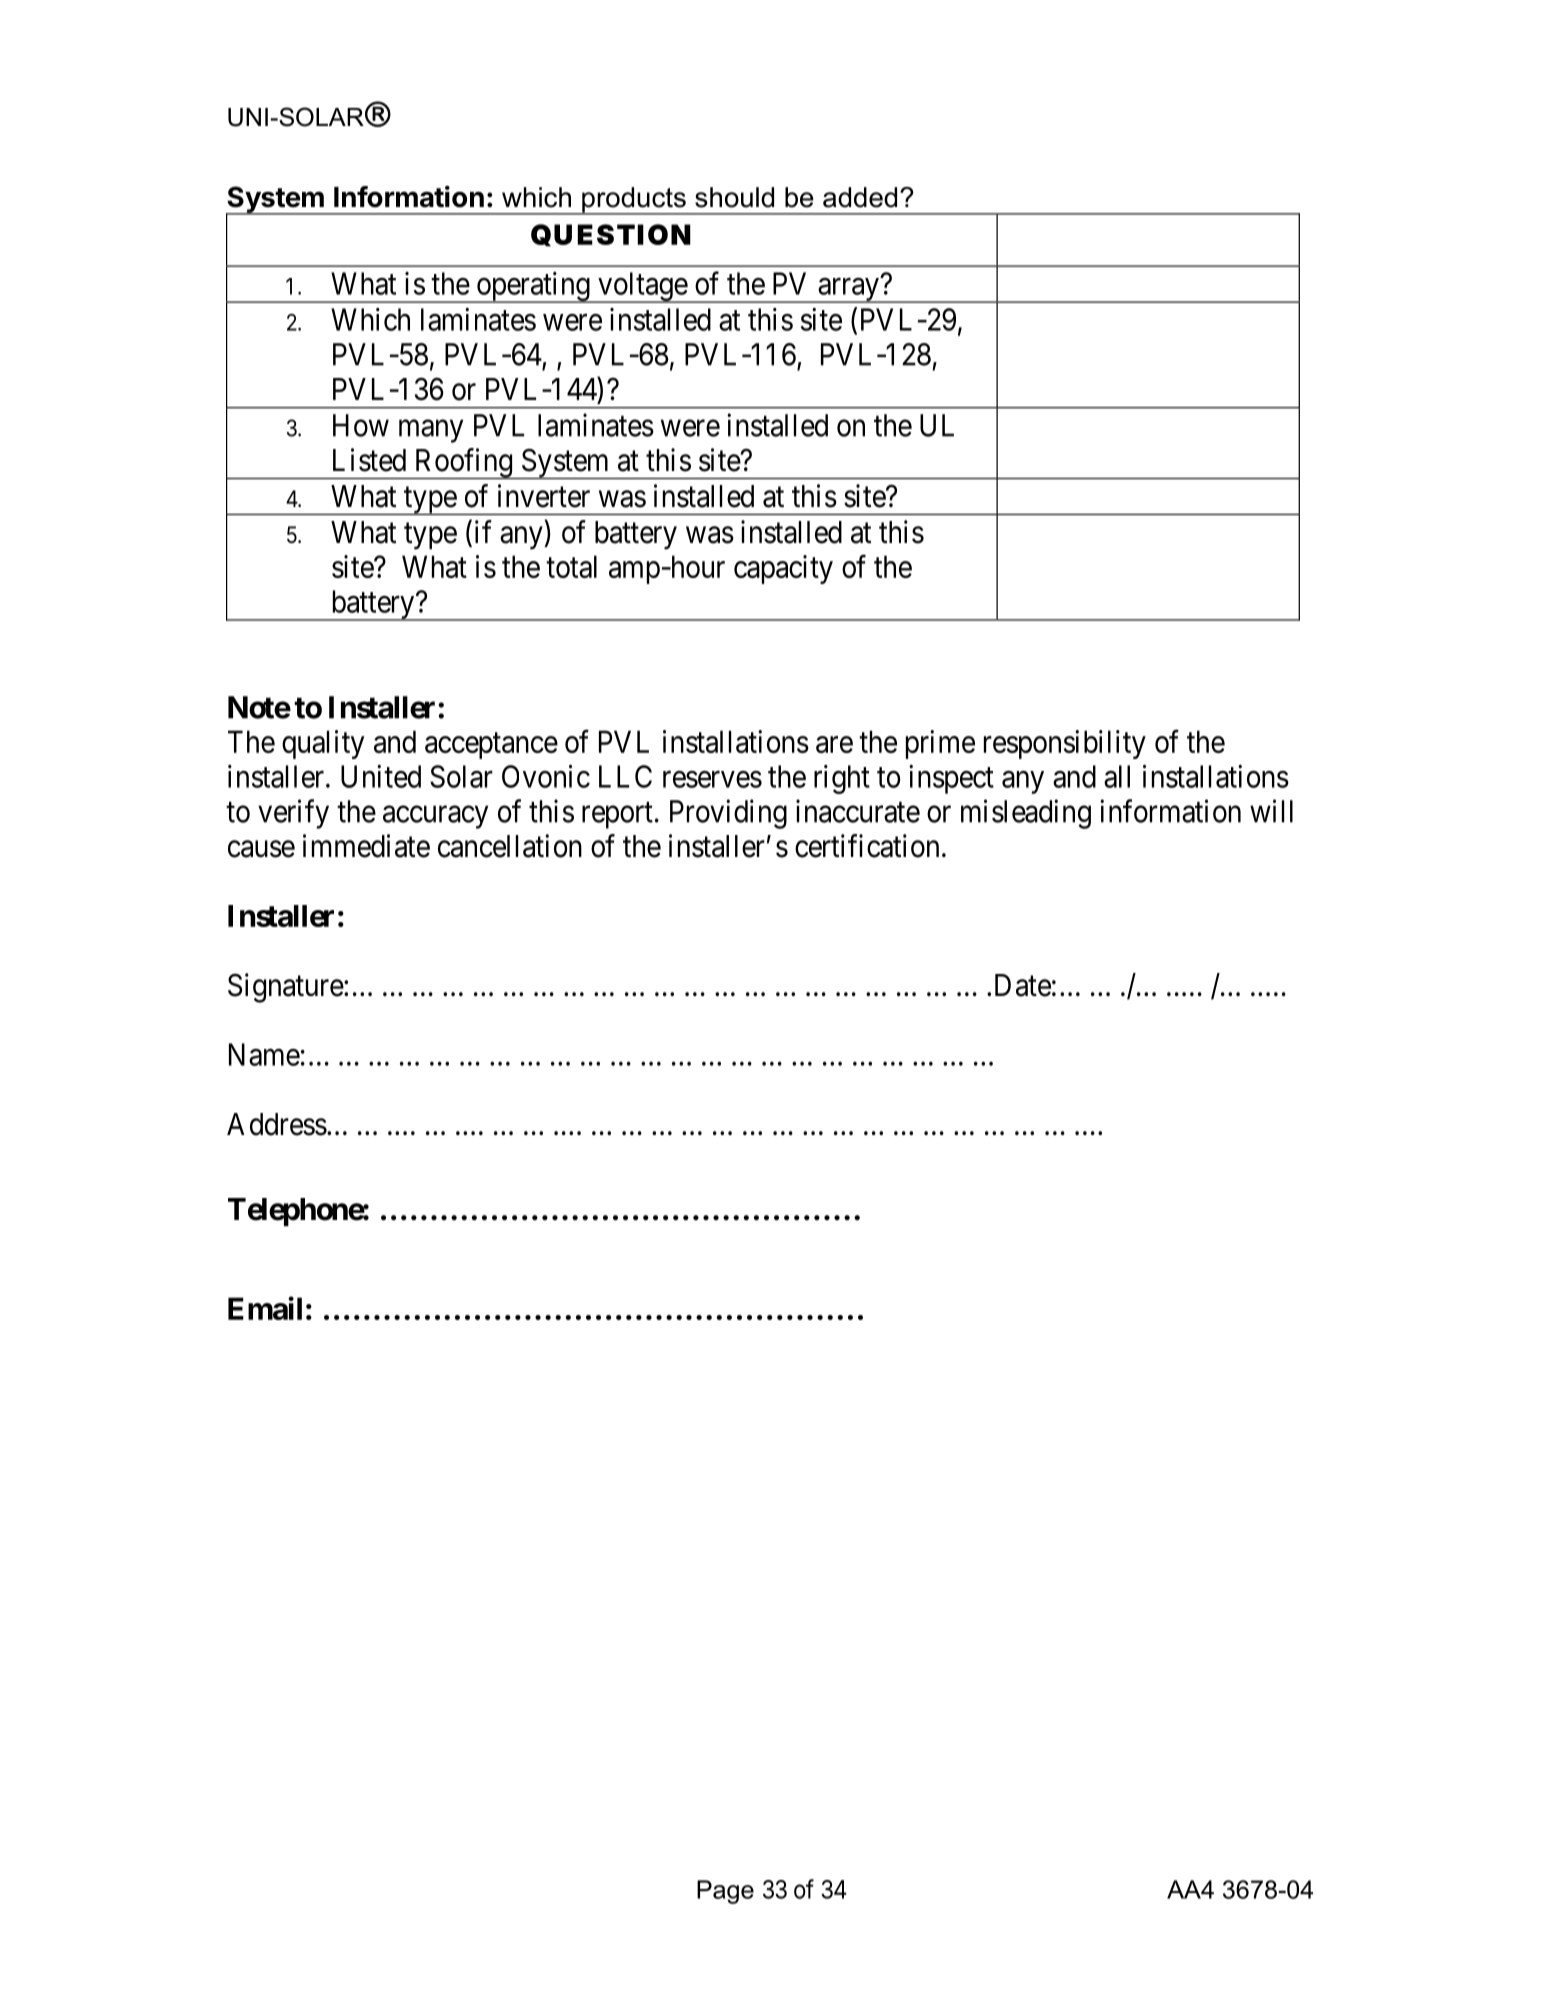 The width and height of the screenshot is (1541, 1995). Describe the element at coordinates (265, 1308) in the screenshot. I see `Email` at that location.
